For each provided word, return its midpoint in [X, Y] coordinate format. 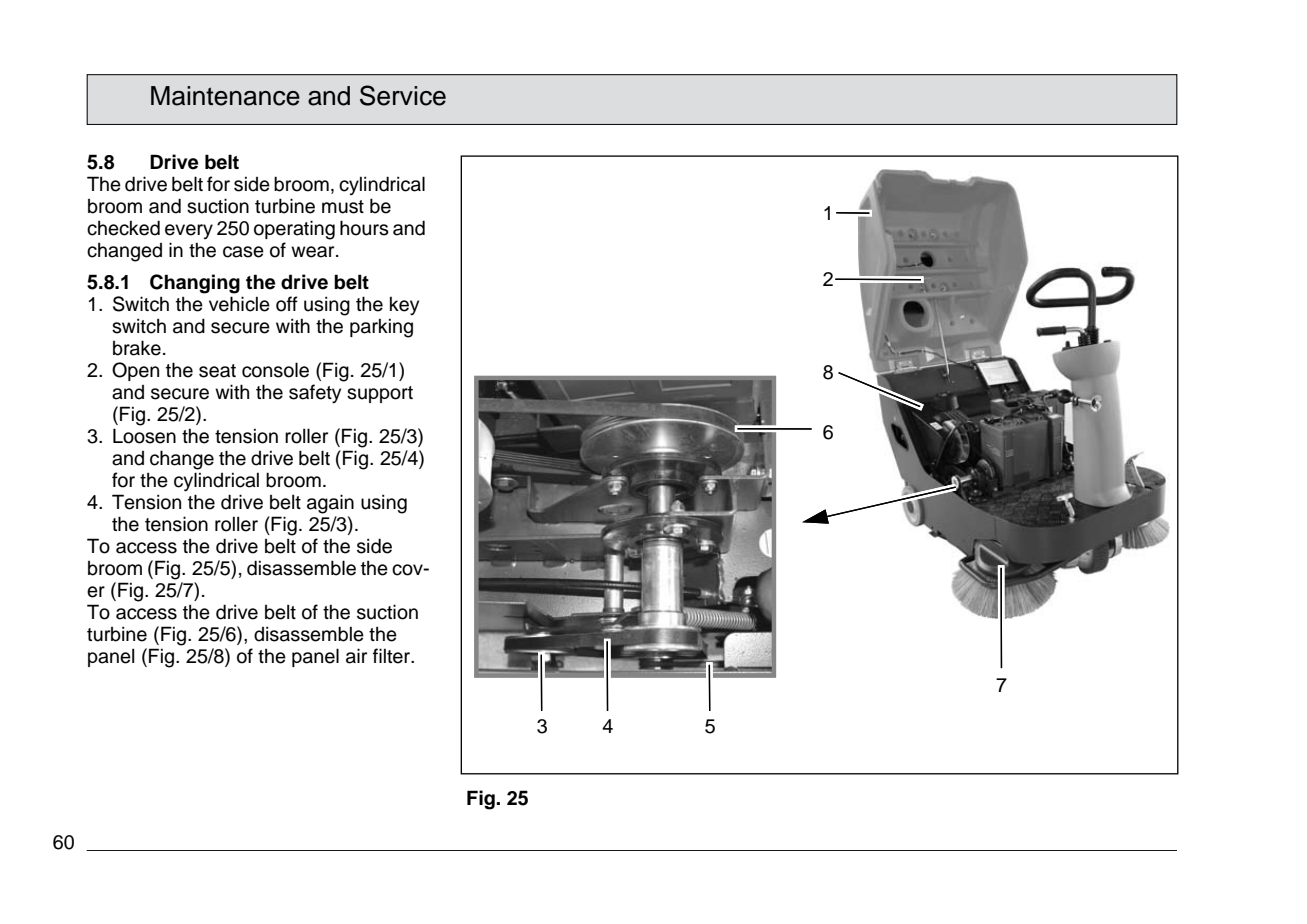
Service [403, 95]
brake [137, 348]
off [287, 304]
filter [393, 656]
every [189, 231]
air [356, 656]
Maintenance [225, 96]
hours [364, 228]
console [275, 370]
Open [135, 371]
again [330, 504]
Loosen [144, 436]
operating [294, 230]
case [243, 252]
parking [381, 328]
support [380, 394]
